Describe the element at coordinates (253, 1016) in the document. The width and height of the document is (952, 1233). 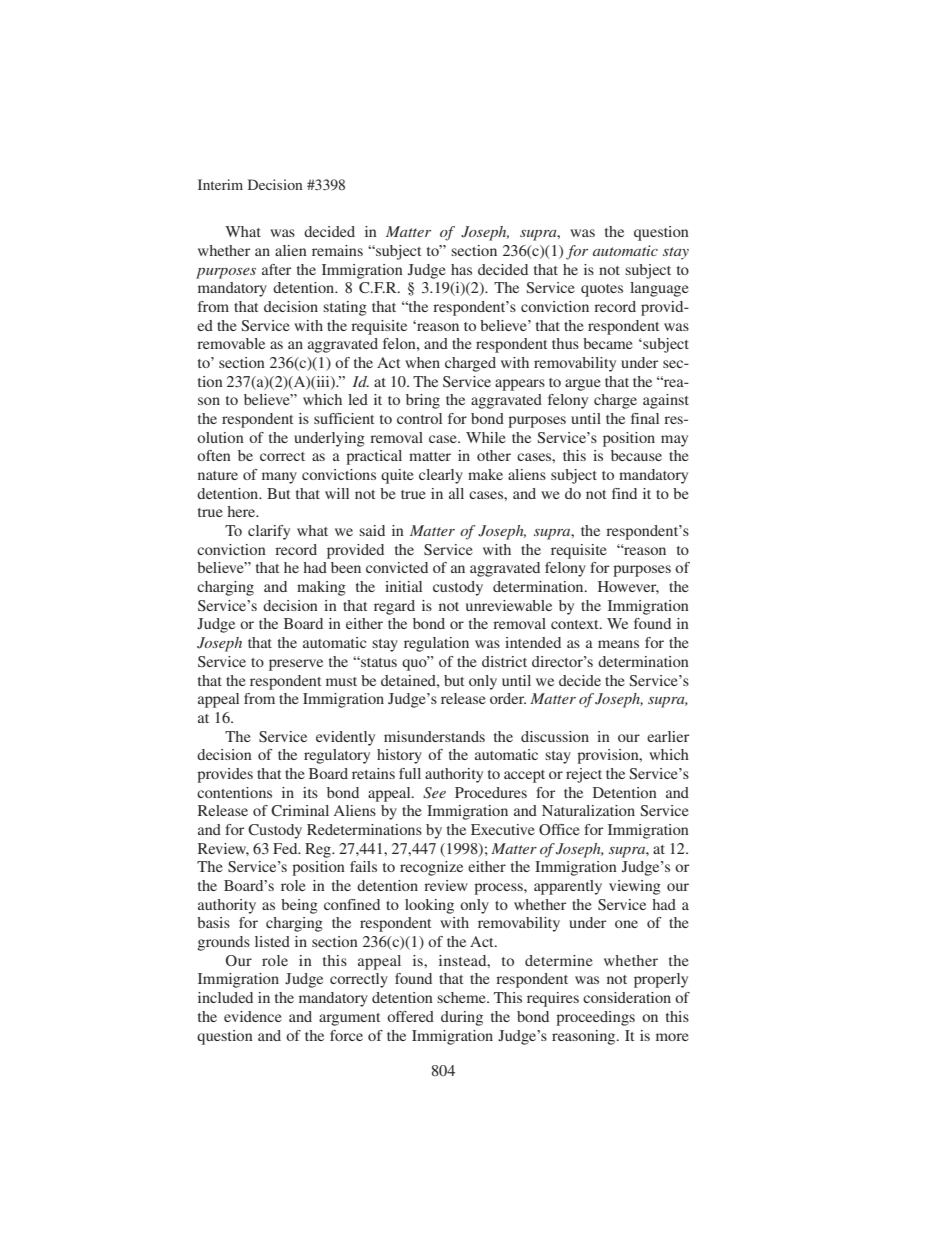
I see `evidence` at that location.
